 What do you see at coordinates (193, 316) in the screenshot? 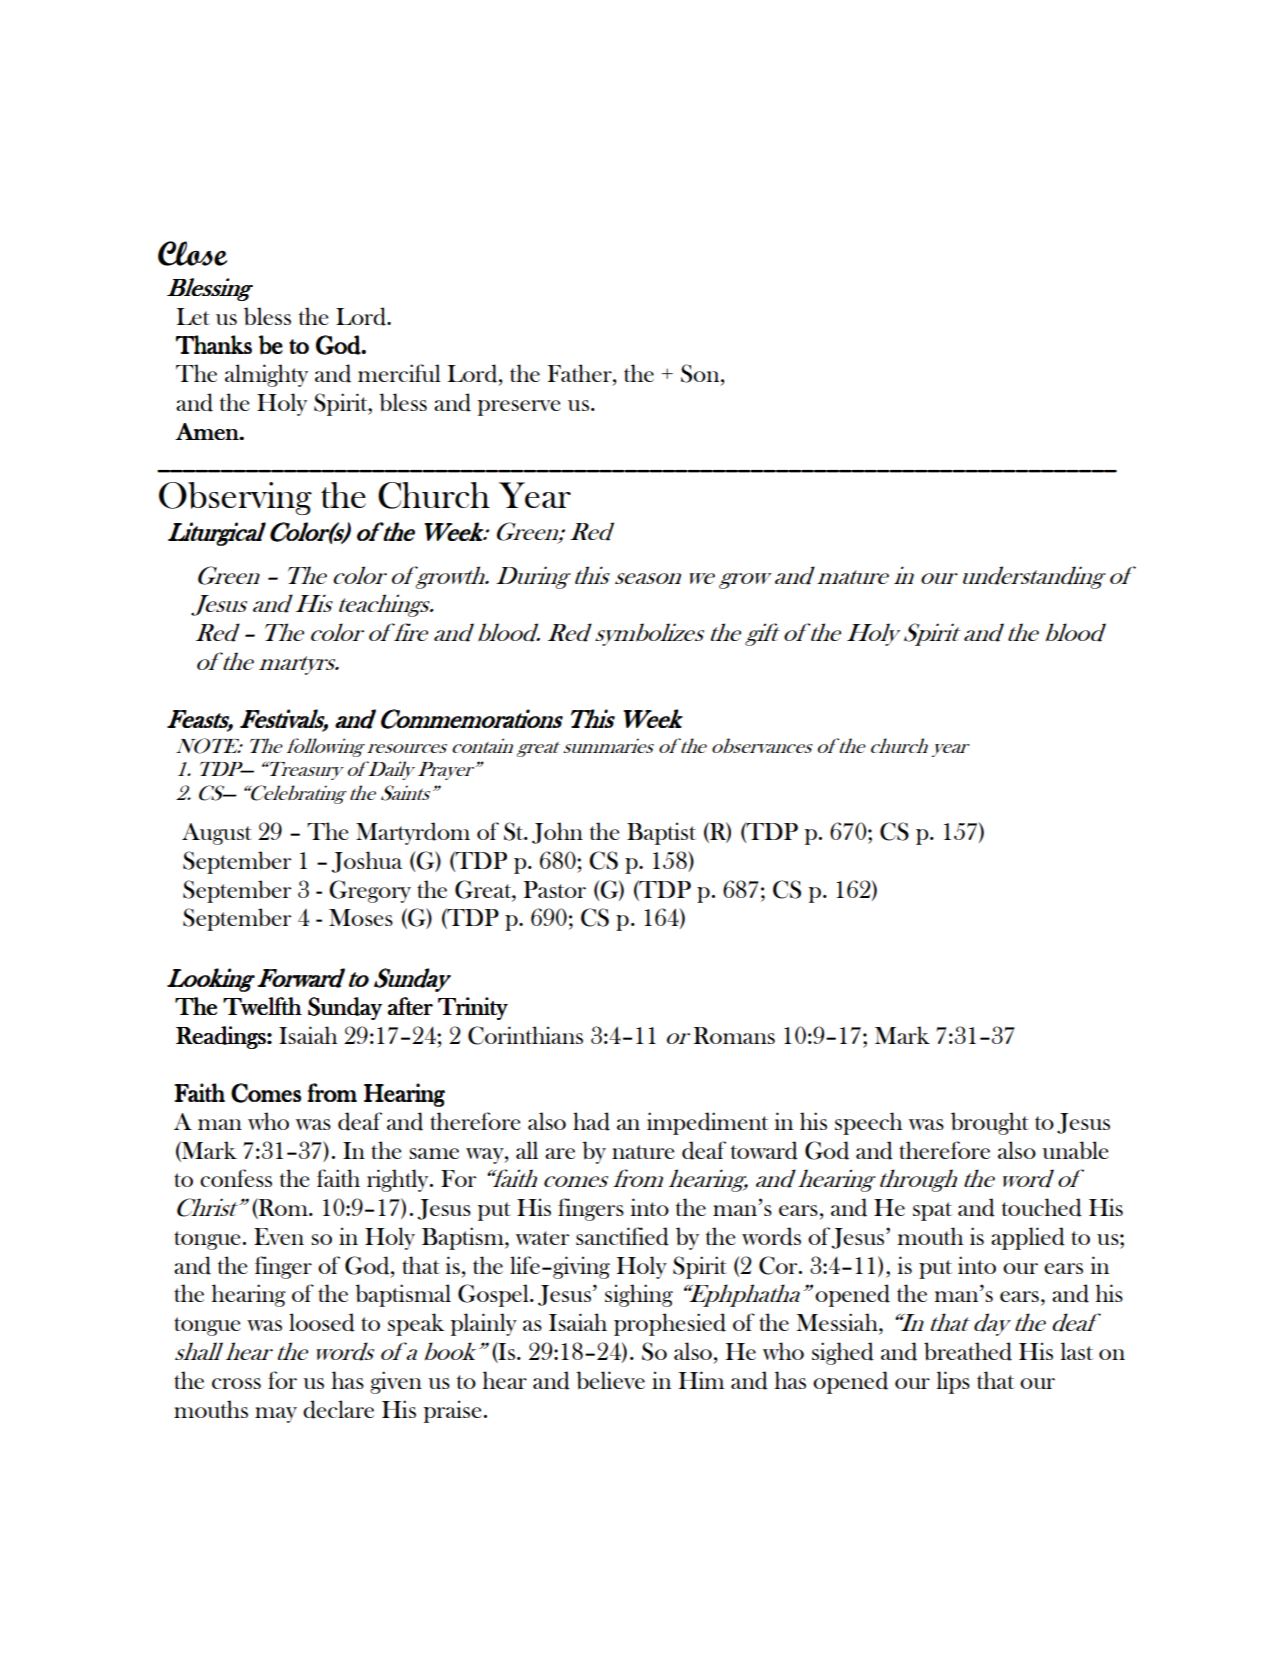
I see `Let` at bounding box center [193, 316].
